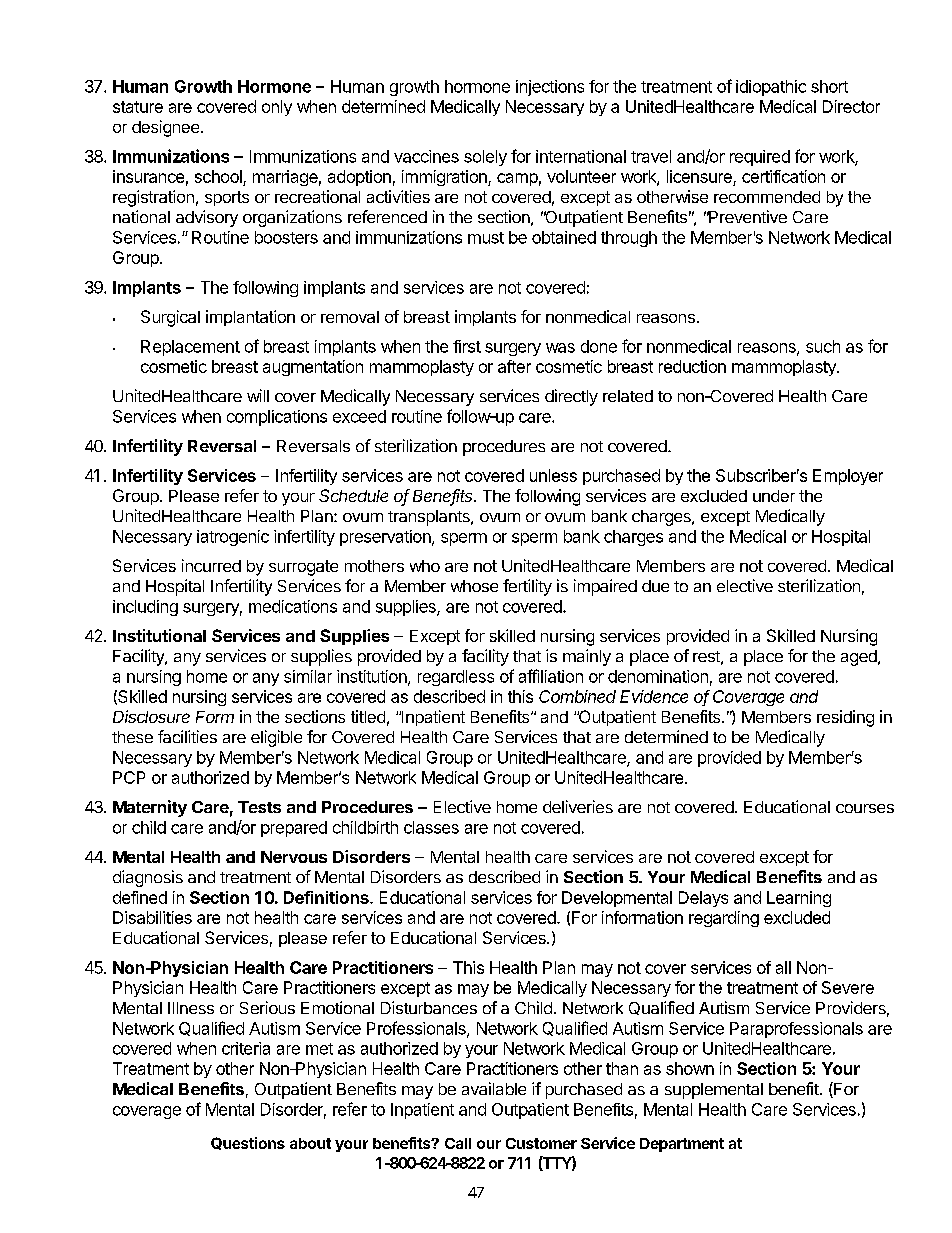 This image has height=1233, width=952. I want to click on incurred, so click(211, 565).
